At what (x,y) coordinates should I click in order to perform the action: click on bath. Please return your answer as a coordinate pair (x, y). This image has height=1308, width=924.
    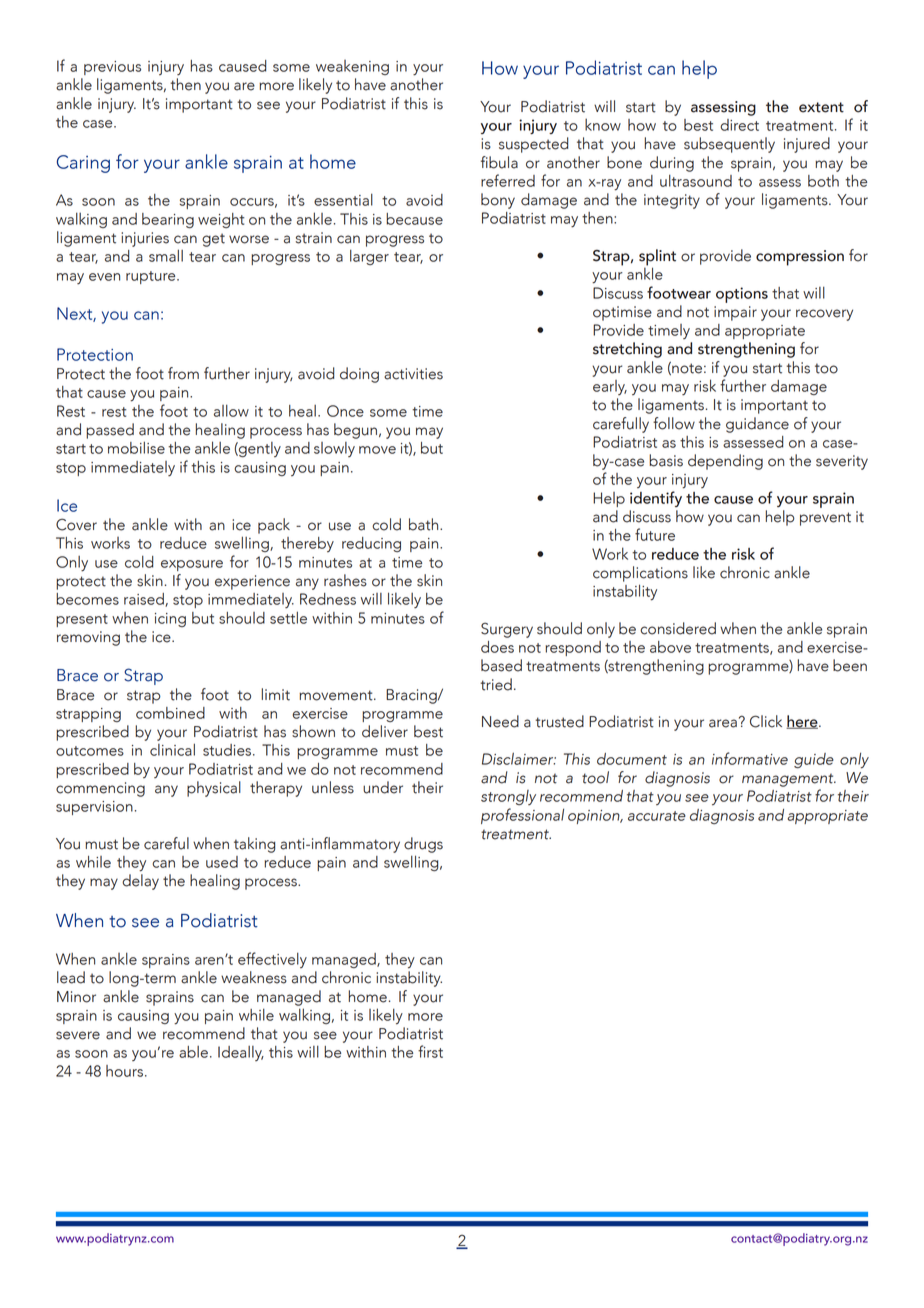
    Looking at the image, I should click on (425, 524).
